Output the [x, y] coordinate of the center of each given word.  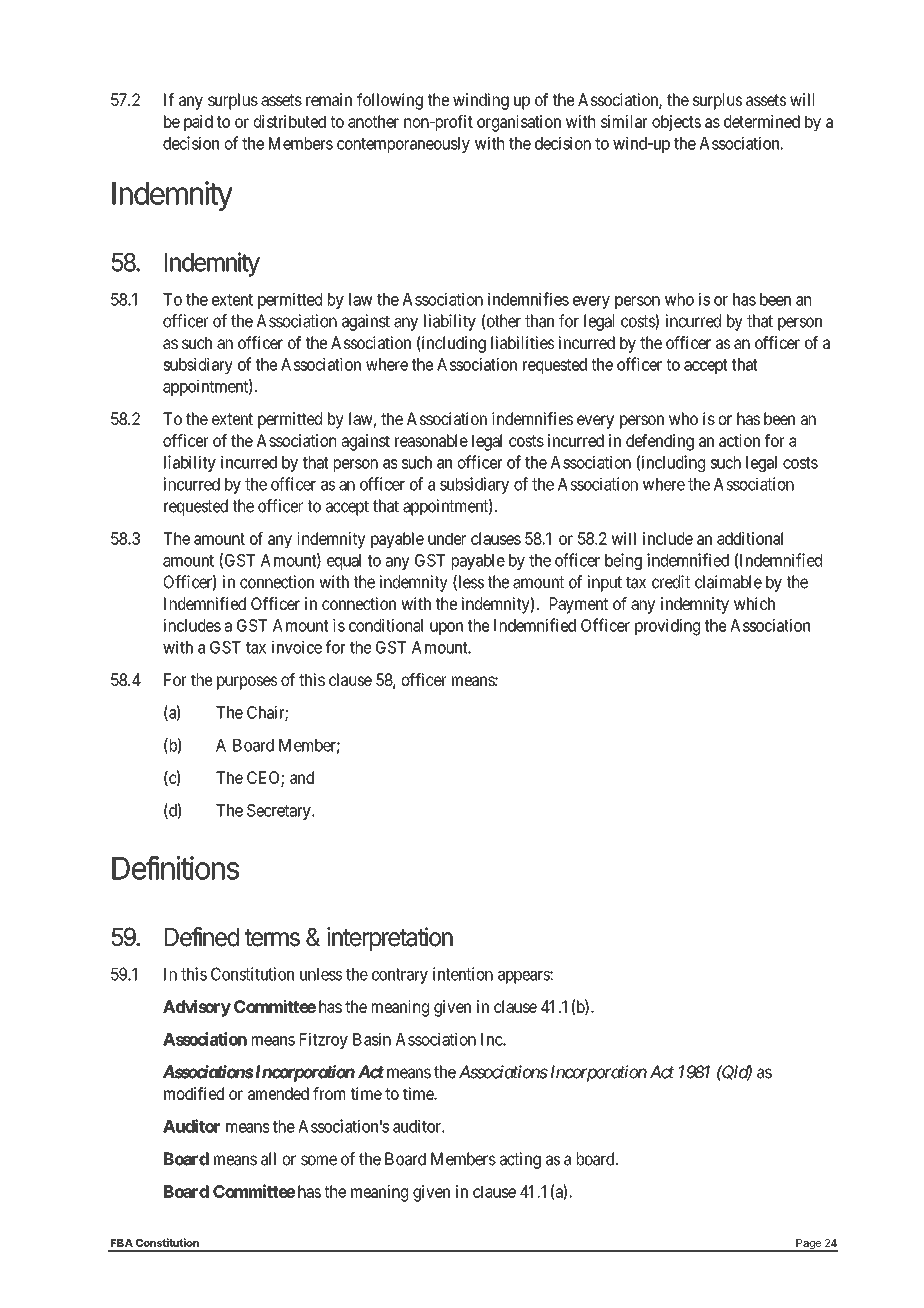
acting [520, 1160]
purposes [247, 683]
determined [762, 121]
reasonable [431, 440]
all [268, 1159]
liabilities [522, 342]
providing [667, 627]
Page [808, 1245]
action [739, 440]
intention [463, 974]
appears [524, 977]
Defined [202, 937]
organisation [519, 123]
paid [198, 123]
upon [446, 628]
